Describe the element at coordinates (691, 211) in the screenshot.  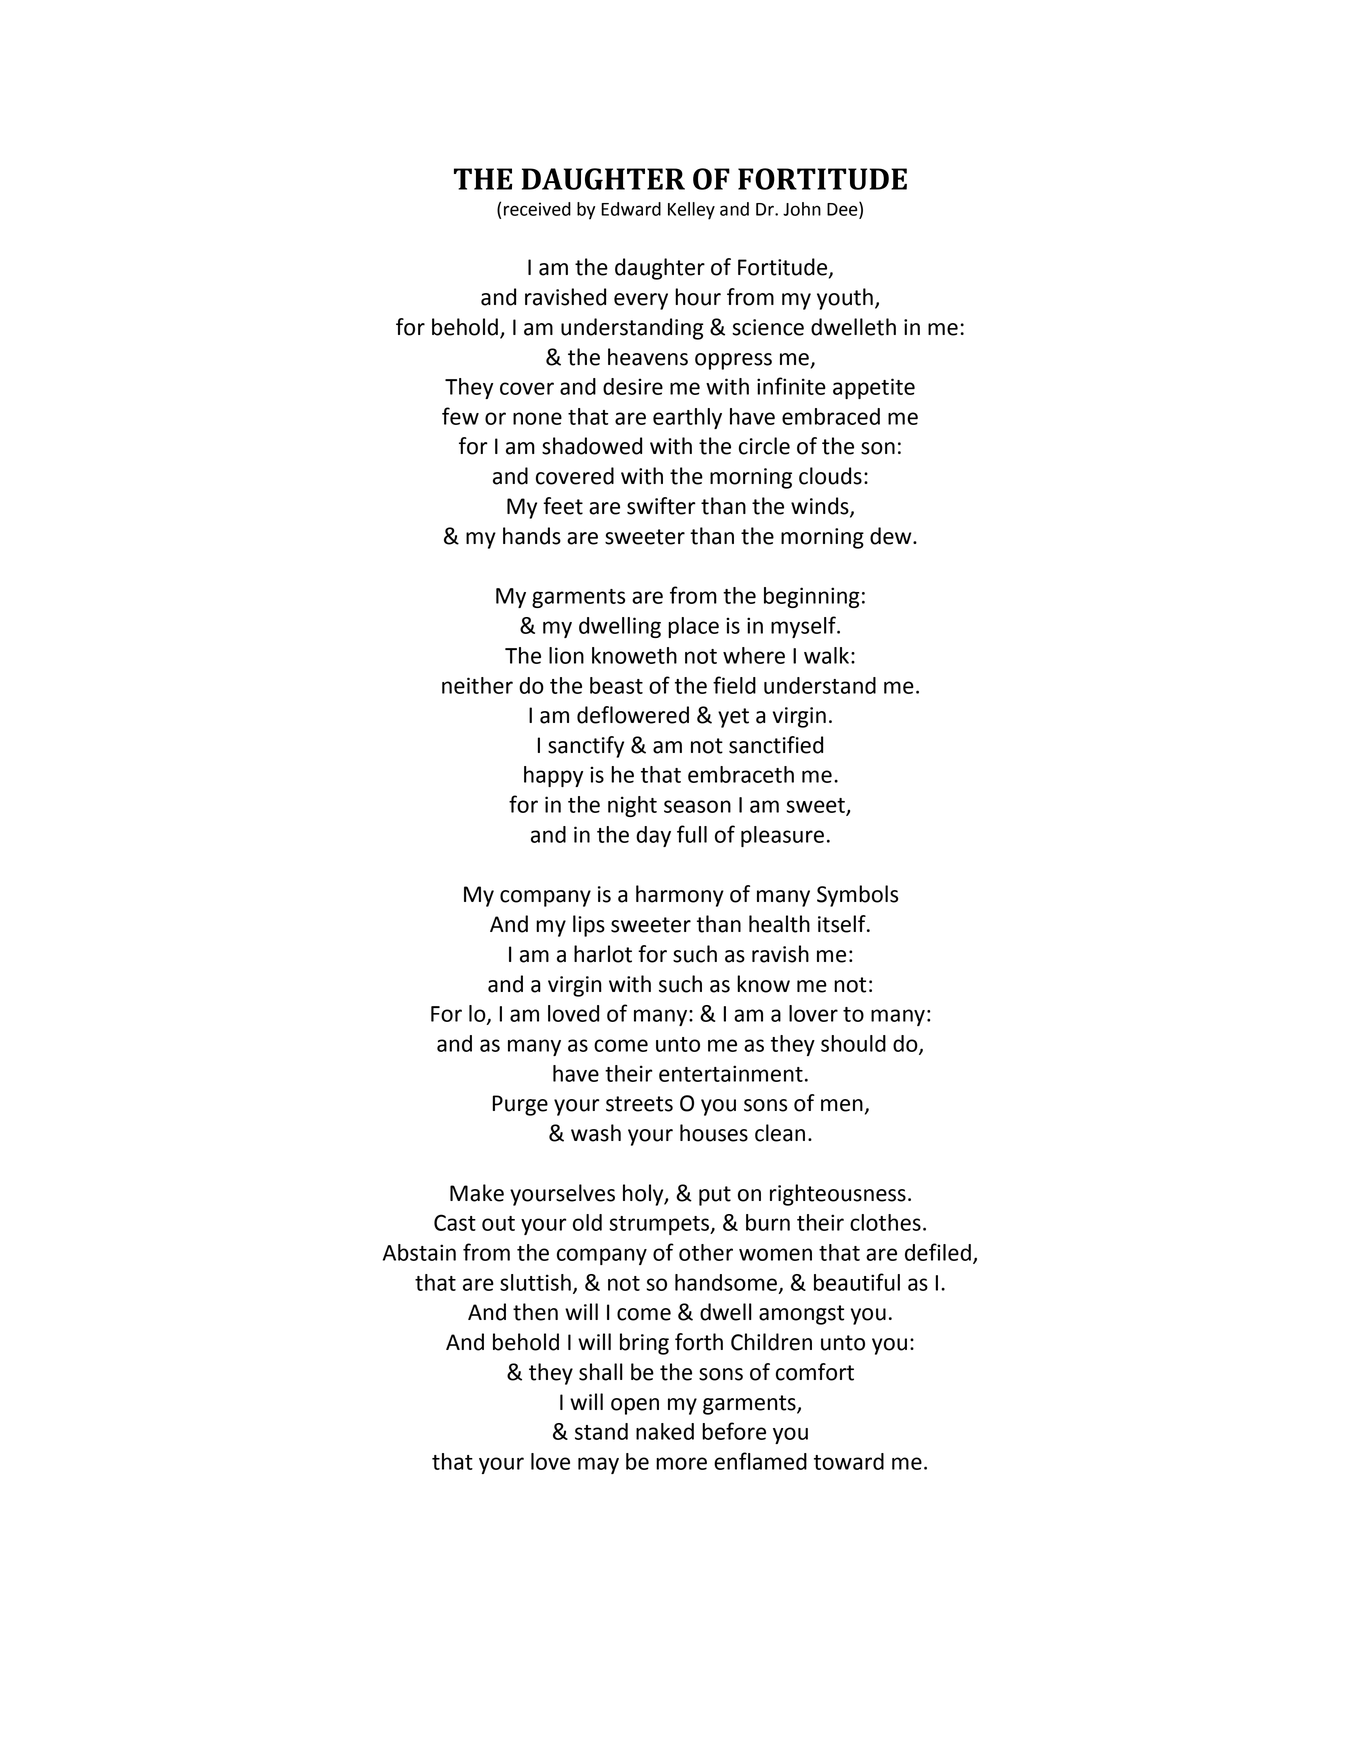
I see `Kelley` at that location.
